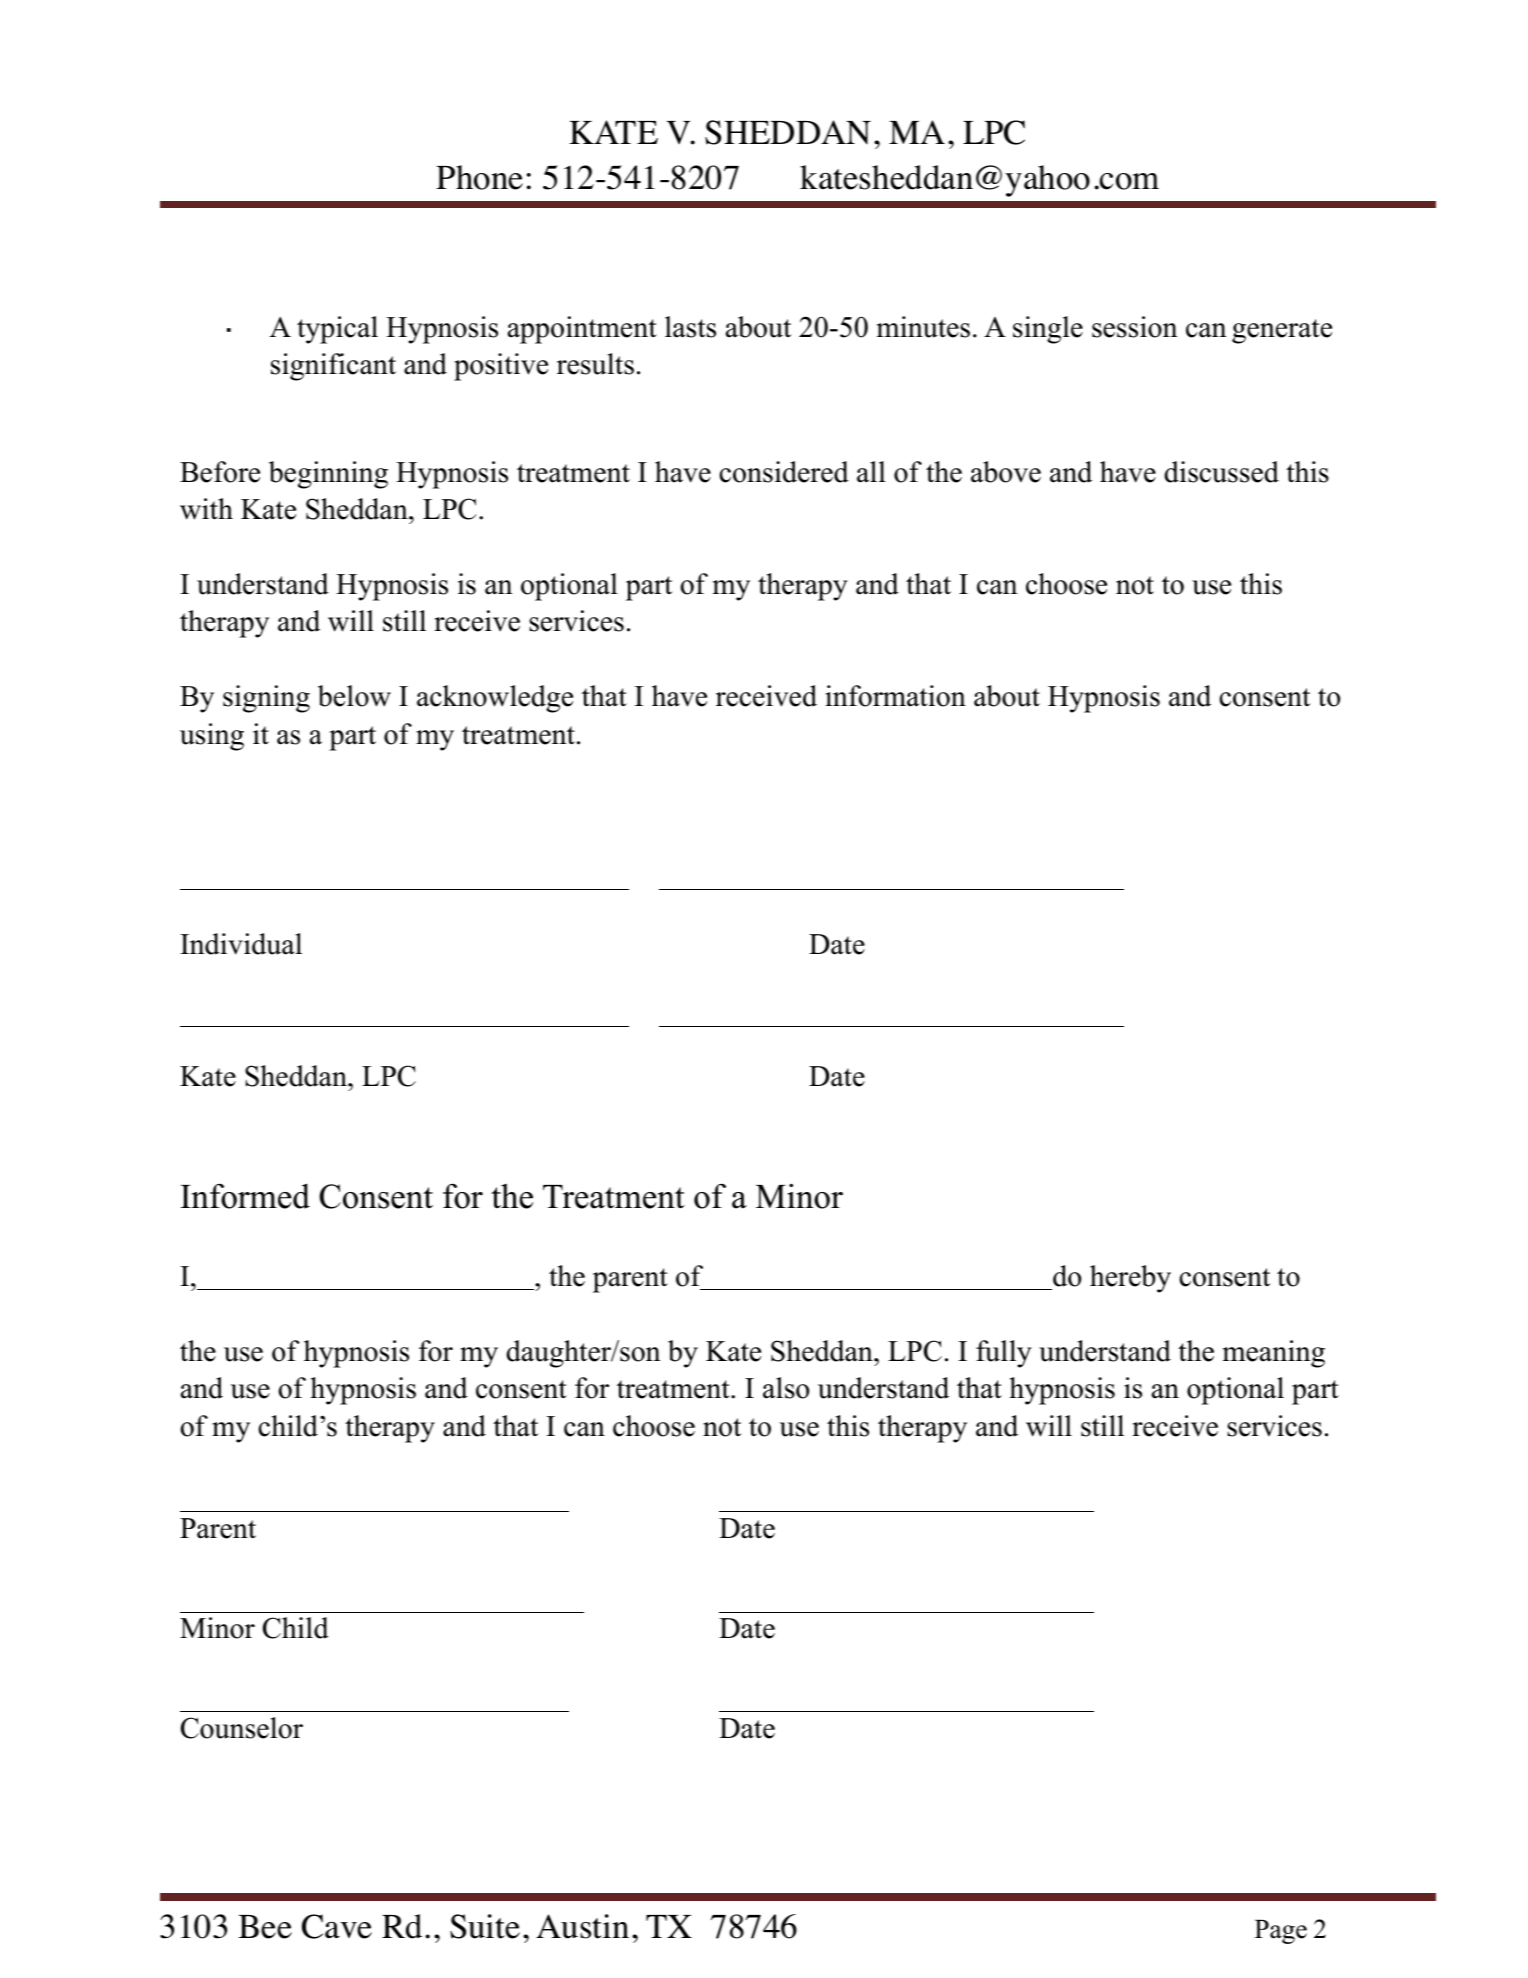 The width and height of the image is (1528, 1978). I want to click on fully, so click(1004, 1354).
